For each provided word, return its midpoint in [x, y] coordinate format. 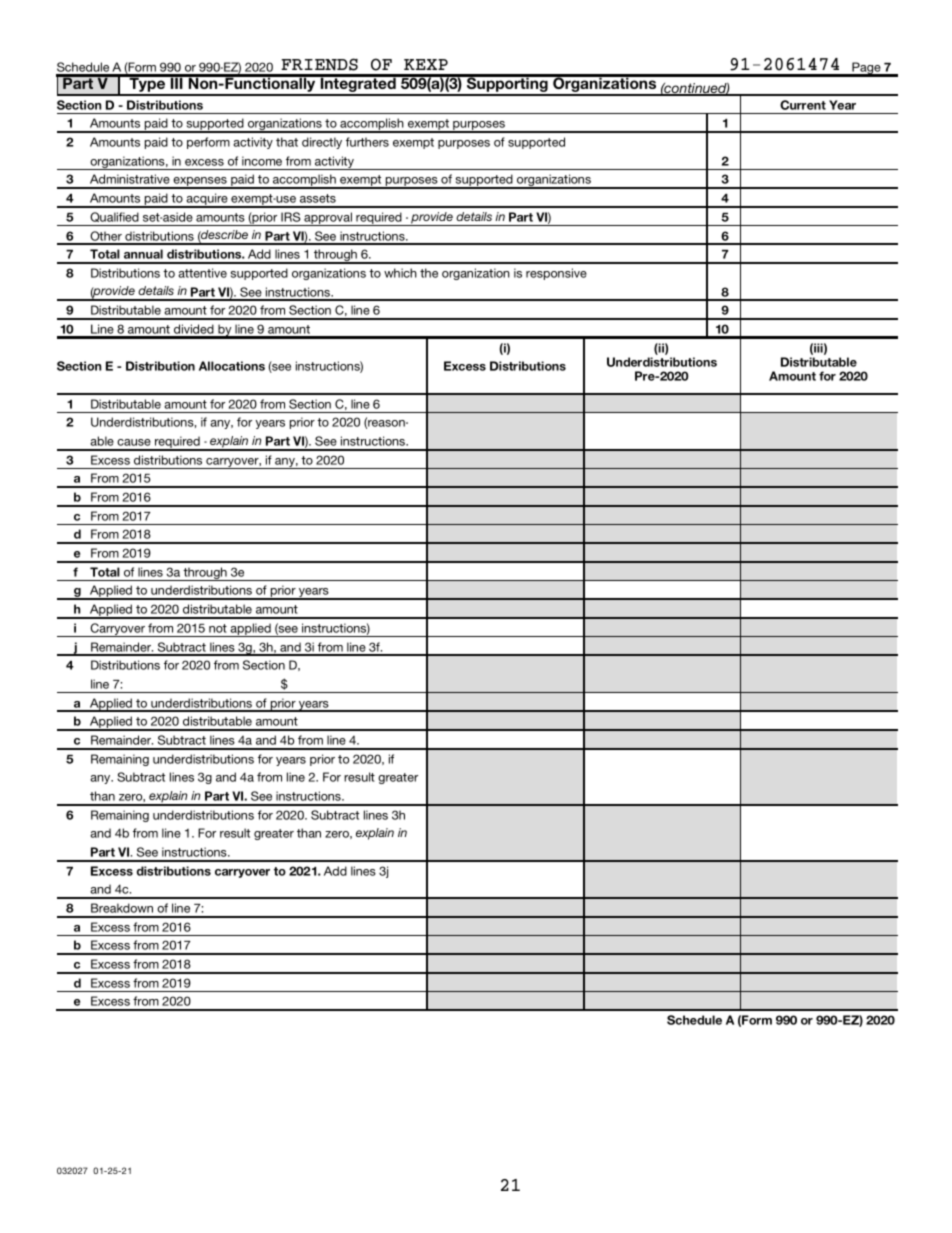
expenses [200, 183]
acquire [207, 200]
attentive [202, 273]
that [287, 142]
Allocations [232, 366]
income [262, 161]
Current [803, 105]
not [218, 628]
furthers [367, 142]
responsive [556, 274]
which [400, 273]
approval [328, 219]
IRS [290, 217]
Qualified [114, 217]
